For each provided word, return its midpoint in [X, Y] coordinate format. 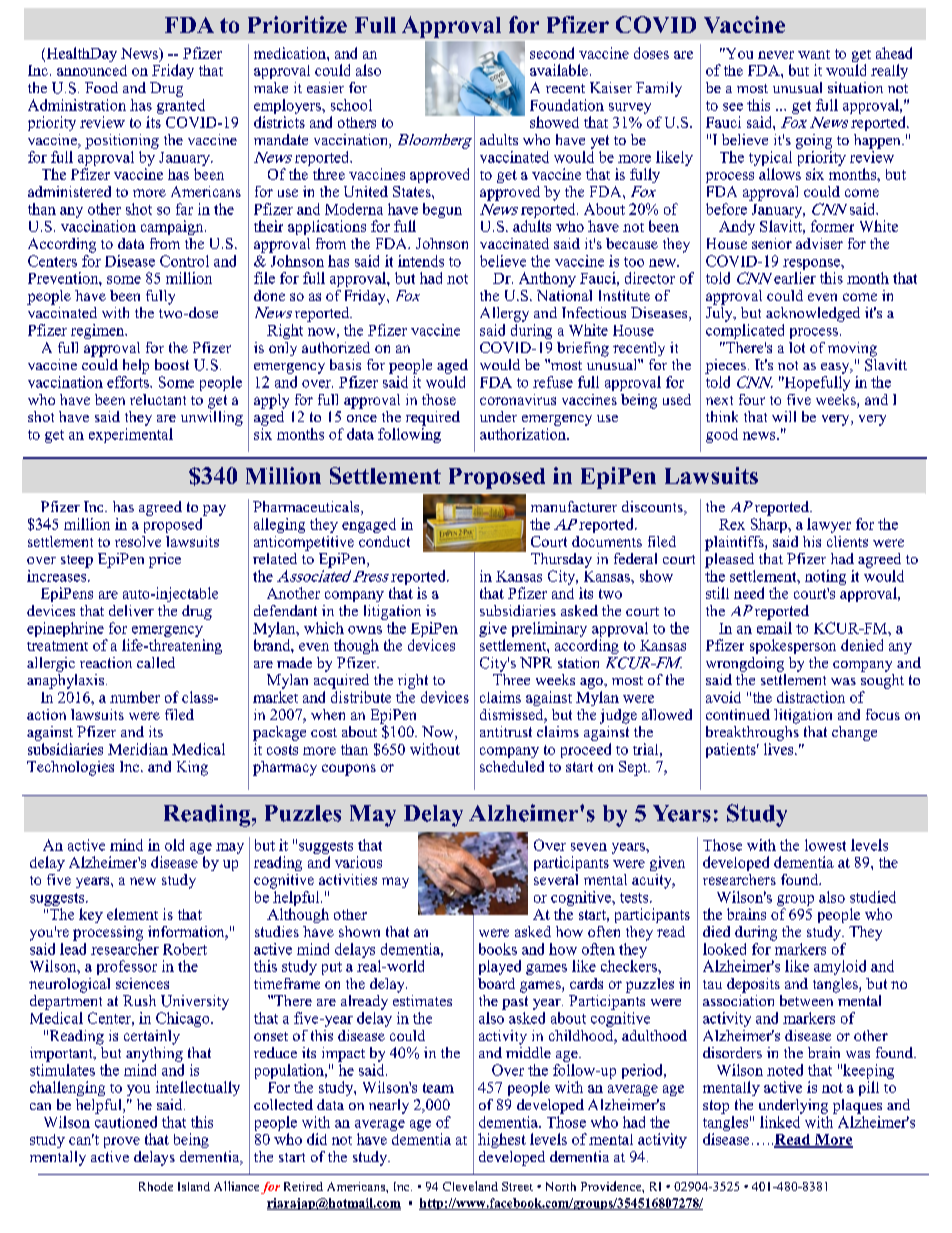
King [192, 768]
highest [502, 1140]
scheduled [512, 766]
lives [780, 749]
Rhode [156, 1186]
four [752, 399]
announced [92, 70]
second [552, 53]
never [776, 55]
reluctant [158, 399]
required [433, 418]
